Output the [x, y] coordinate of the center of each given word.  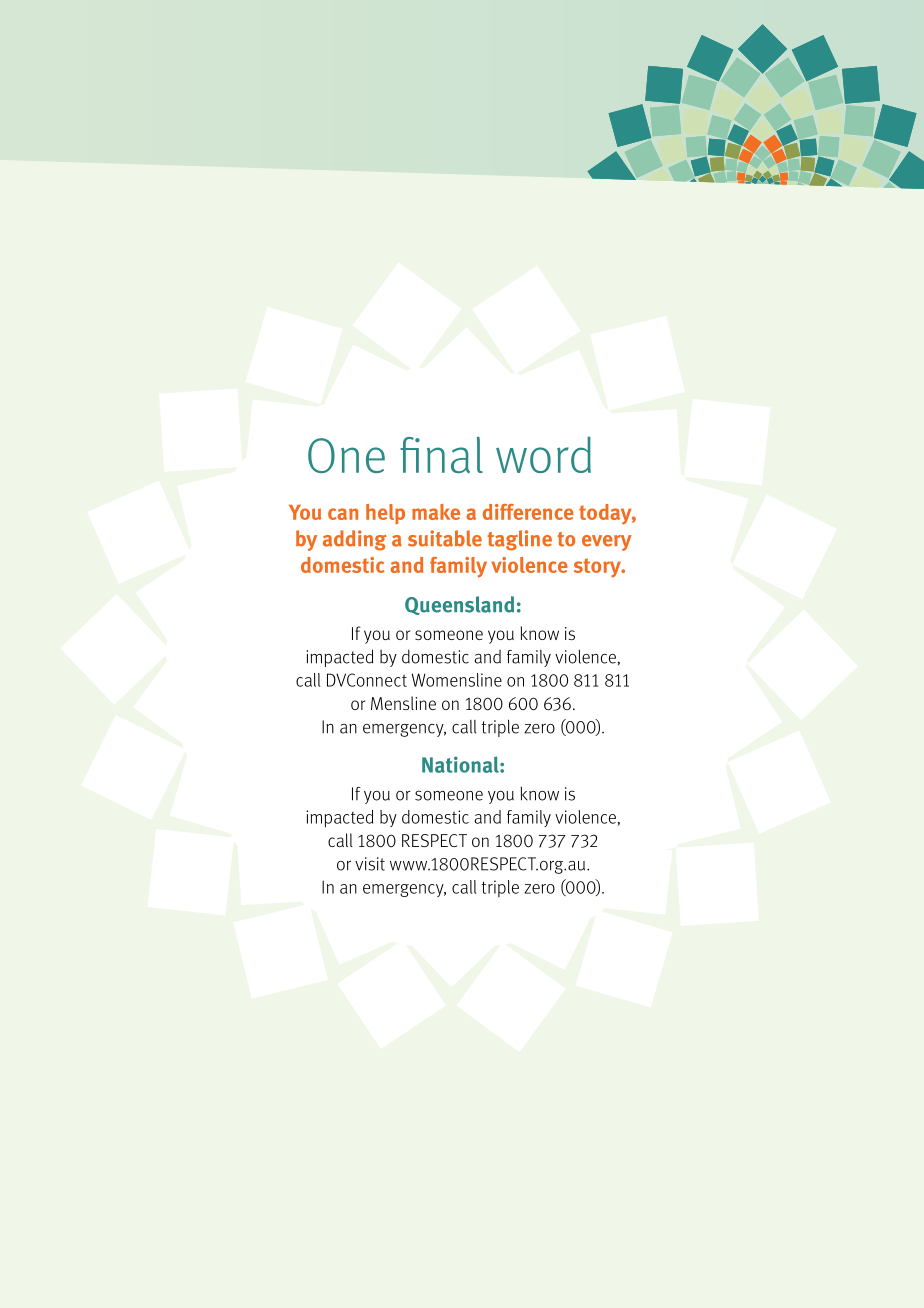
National [461, 764]
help [385, 514]
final [441, 455]
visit [370, 864]
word [543, 454]
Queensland [459, 605]
